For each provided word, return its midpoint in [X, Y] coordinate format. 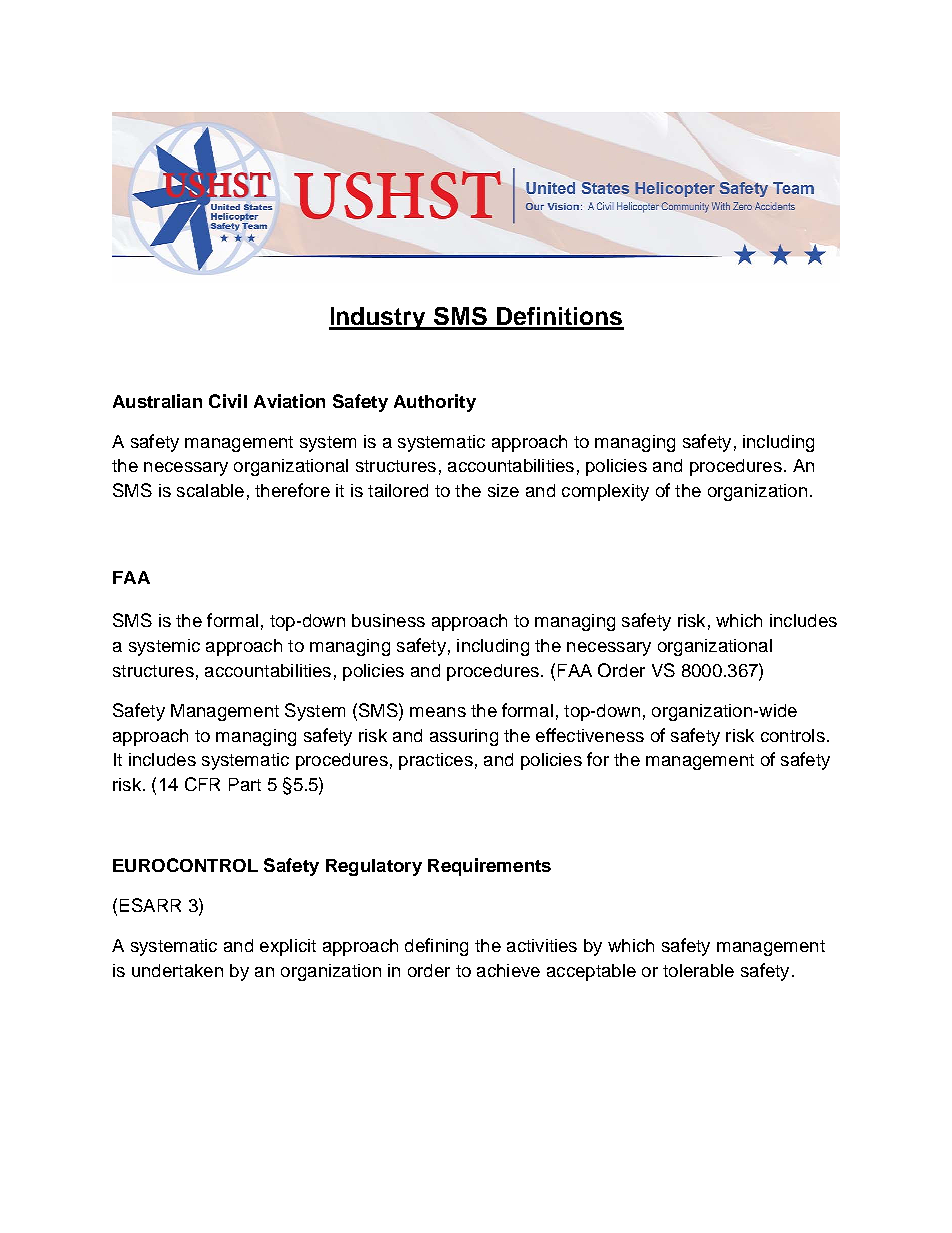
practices [436, 761]
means [438, 712]
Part [245, 784]
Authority [435, 403]
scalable [210, 490]
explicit [288, 947]
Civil [228, 401]
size [503, 490]
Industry [379, 318]
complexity [605, 492]
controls [793, 735]
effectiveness [590, 735]
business [388, 620]
